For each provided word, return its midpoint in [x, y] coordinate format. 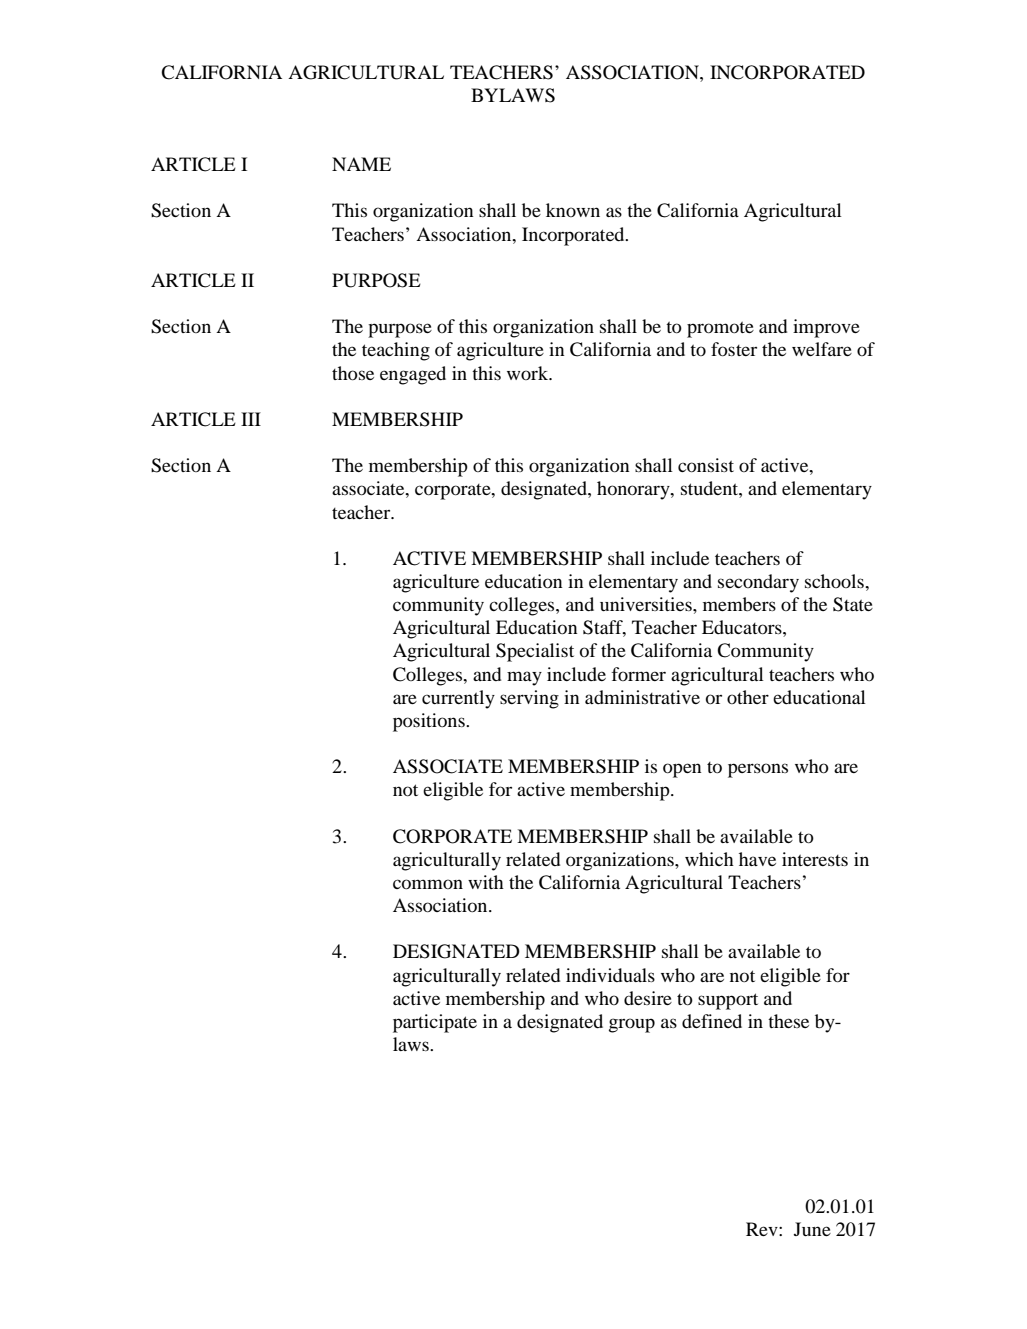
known [573, 210]
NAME [361, 164]
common [428, 884]
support [728, 1001]
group [632, 1025]
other [748, 697]
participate [435, 1023]
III [251, 419]
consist [706, 465]
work [529, 373]
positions [430, 722]
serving [529, 699]
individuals [610, 975]
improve [826, 328]
